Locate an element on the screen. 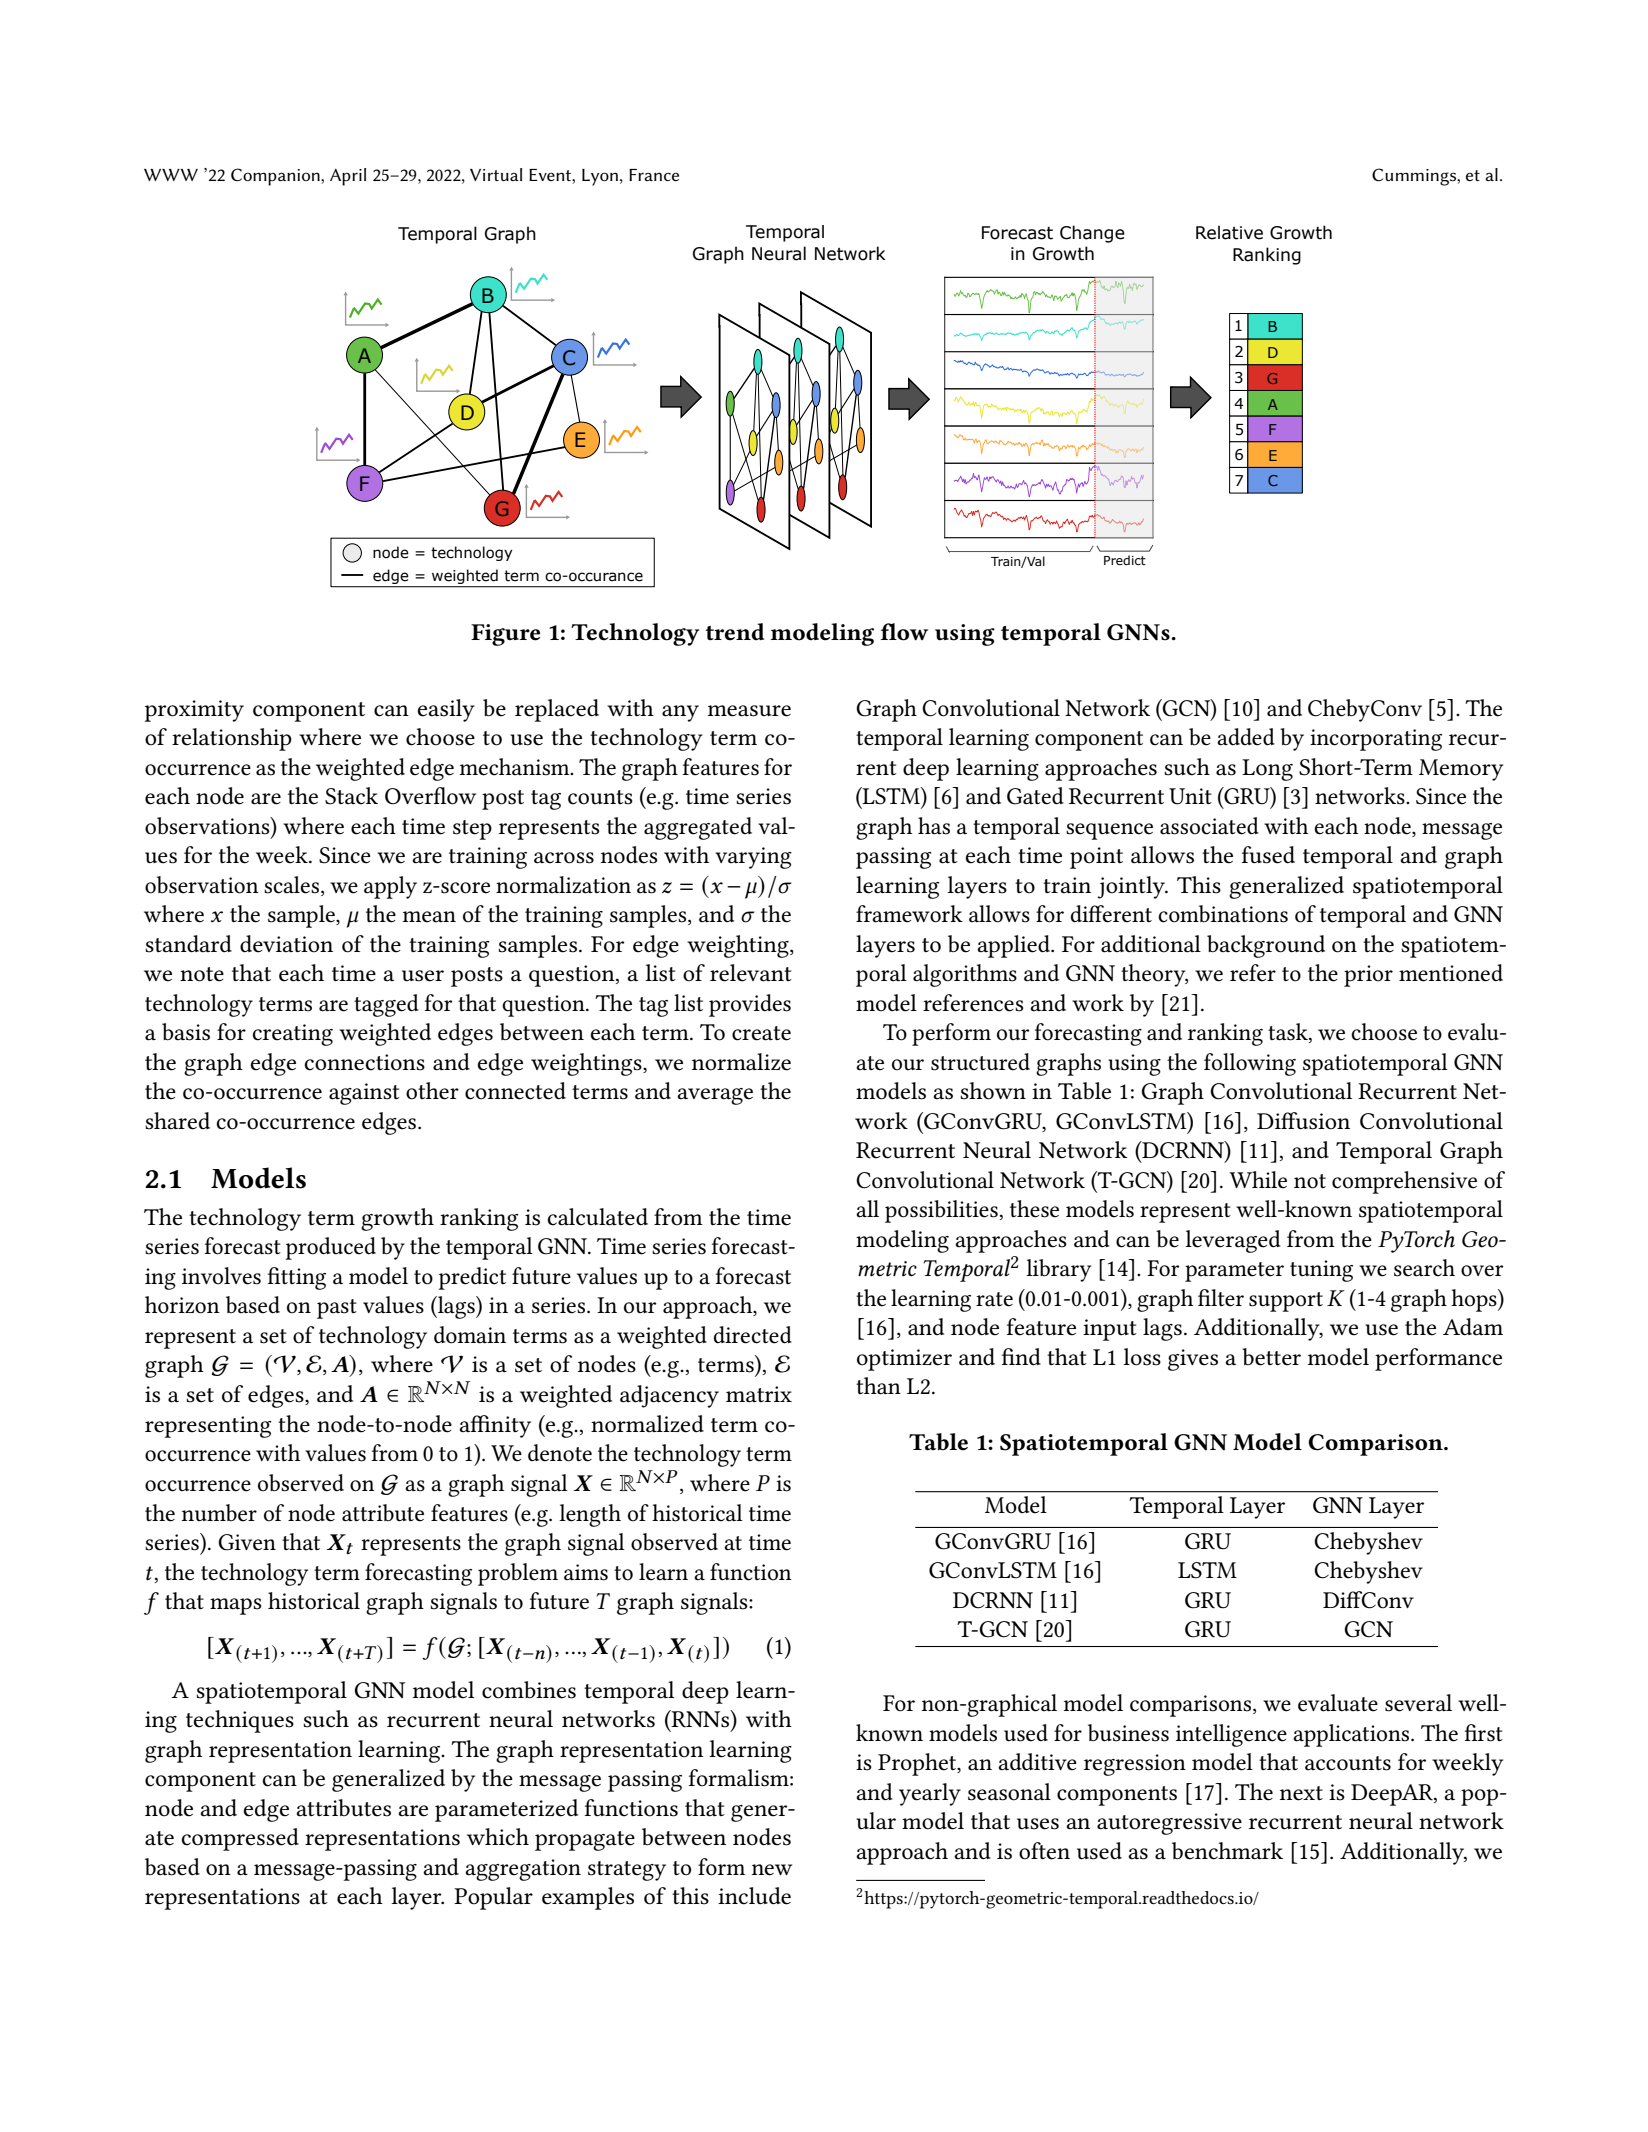 This screenshot has width=1648, height=2132. April is located at coordinates (348, 177).
